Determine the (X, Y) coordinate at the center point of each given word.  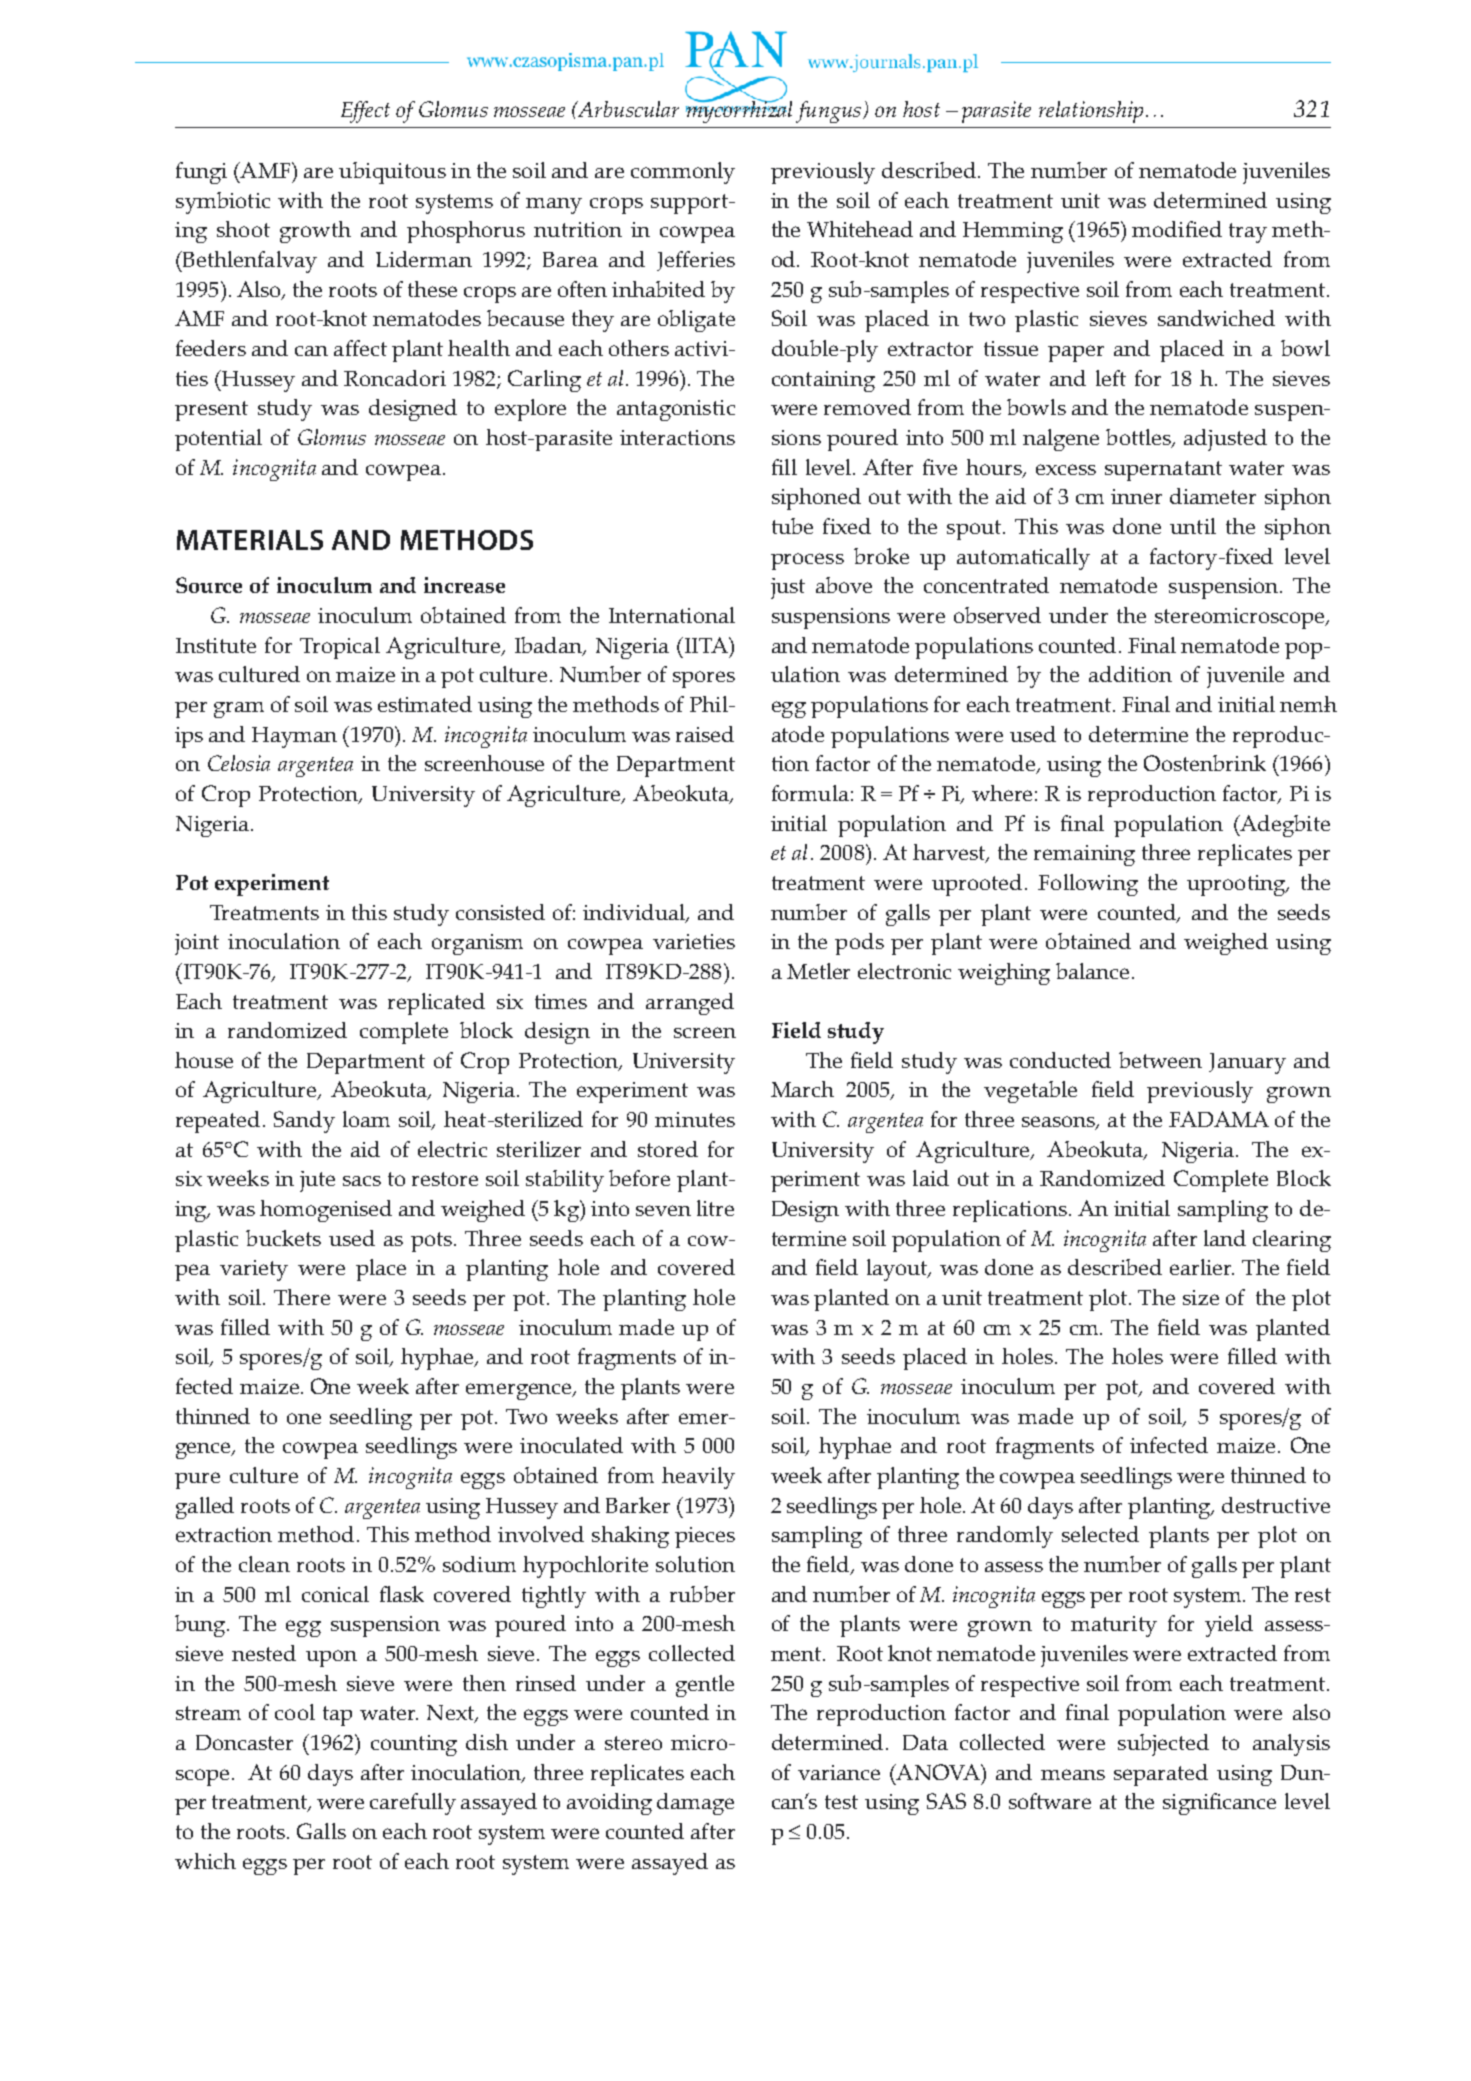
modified (1177, 229)
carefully (413, 1804)
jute (317, 1181)
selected (1100, 1534)
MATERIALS (250, 540)
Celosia (239, 763)
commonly (683, 173)
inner (1136, 496)
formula (810, 793)
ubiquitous (392, 173)
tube (792, 526)
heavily (698, 1478)
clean (264, 1564)
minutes (695, 1119)
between (1160, 1060)
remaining (1084, 855)
